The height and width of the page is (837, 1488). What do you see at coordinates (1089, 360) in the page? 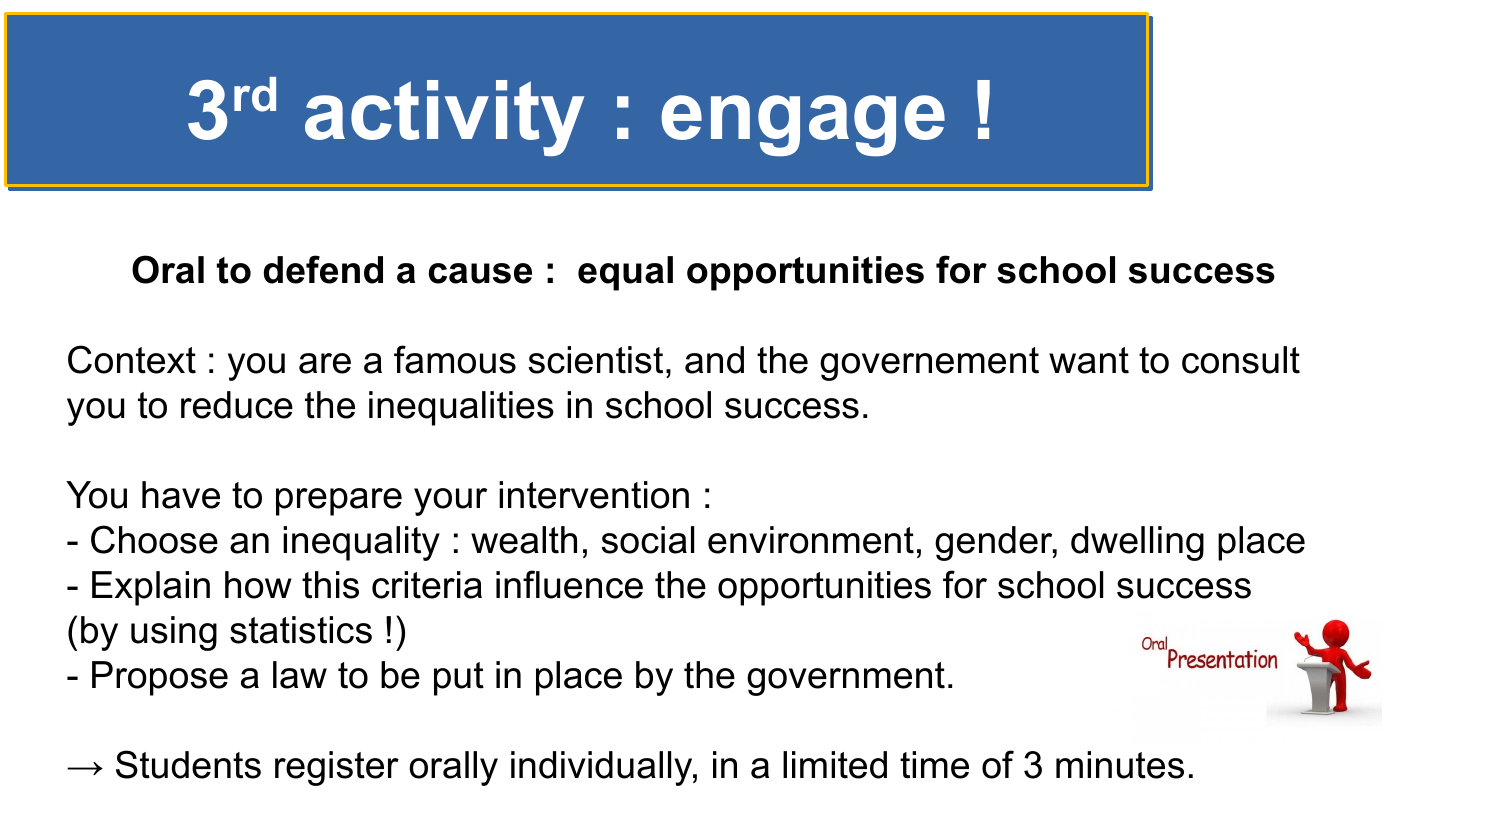
I see `want` at bounding box center [1089, 360].
